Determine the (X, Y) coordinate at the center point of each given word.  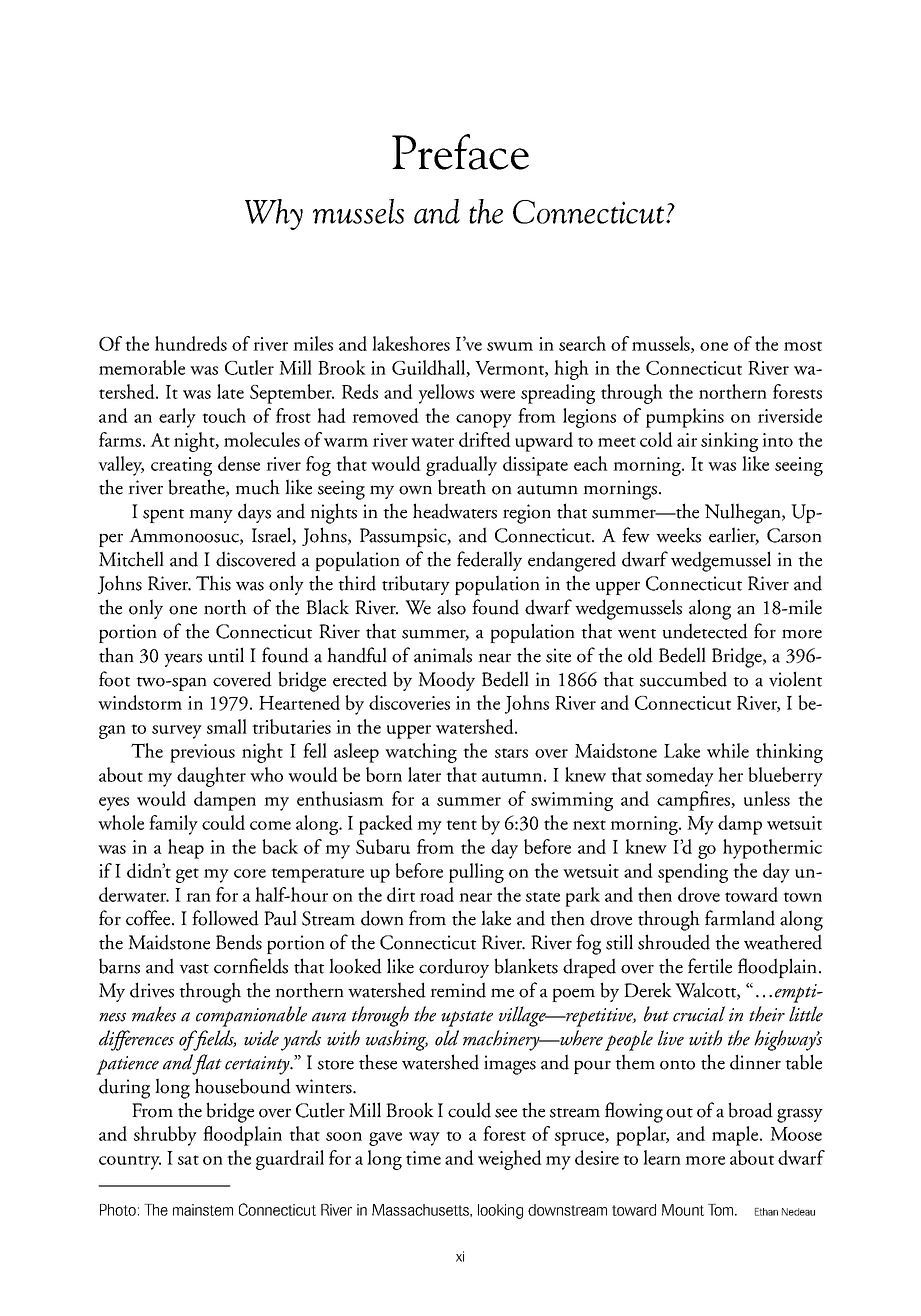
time (423, 1158)
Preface (460, 152)
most (803, 346)
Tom (722, 1210)
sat (188, 1160)
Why (274, 214)
